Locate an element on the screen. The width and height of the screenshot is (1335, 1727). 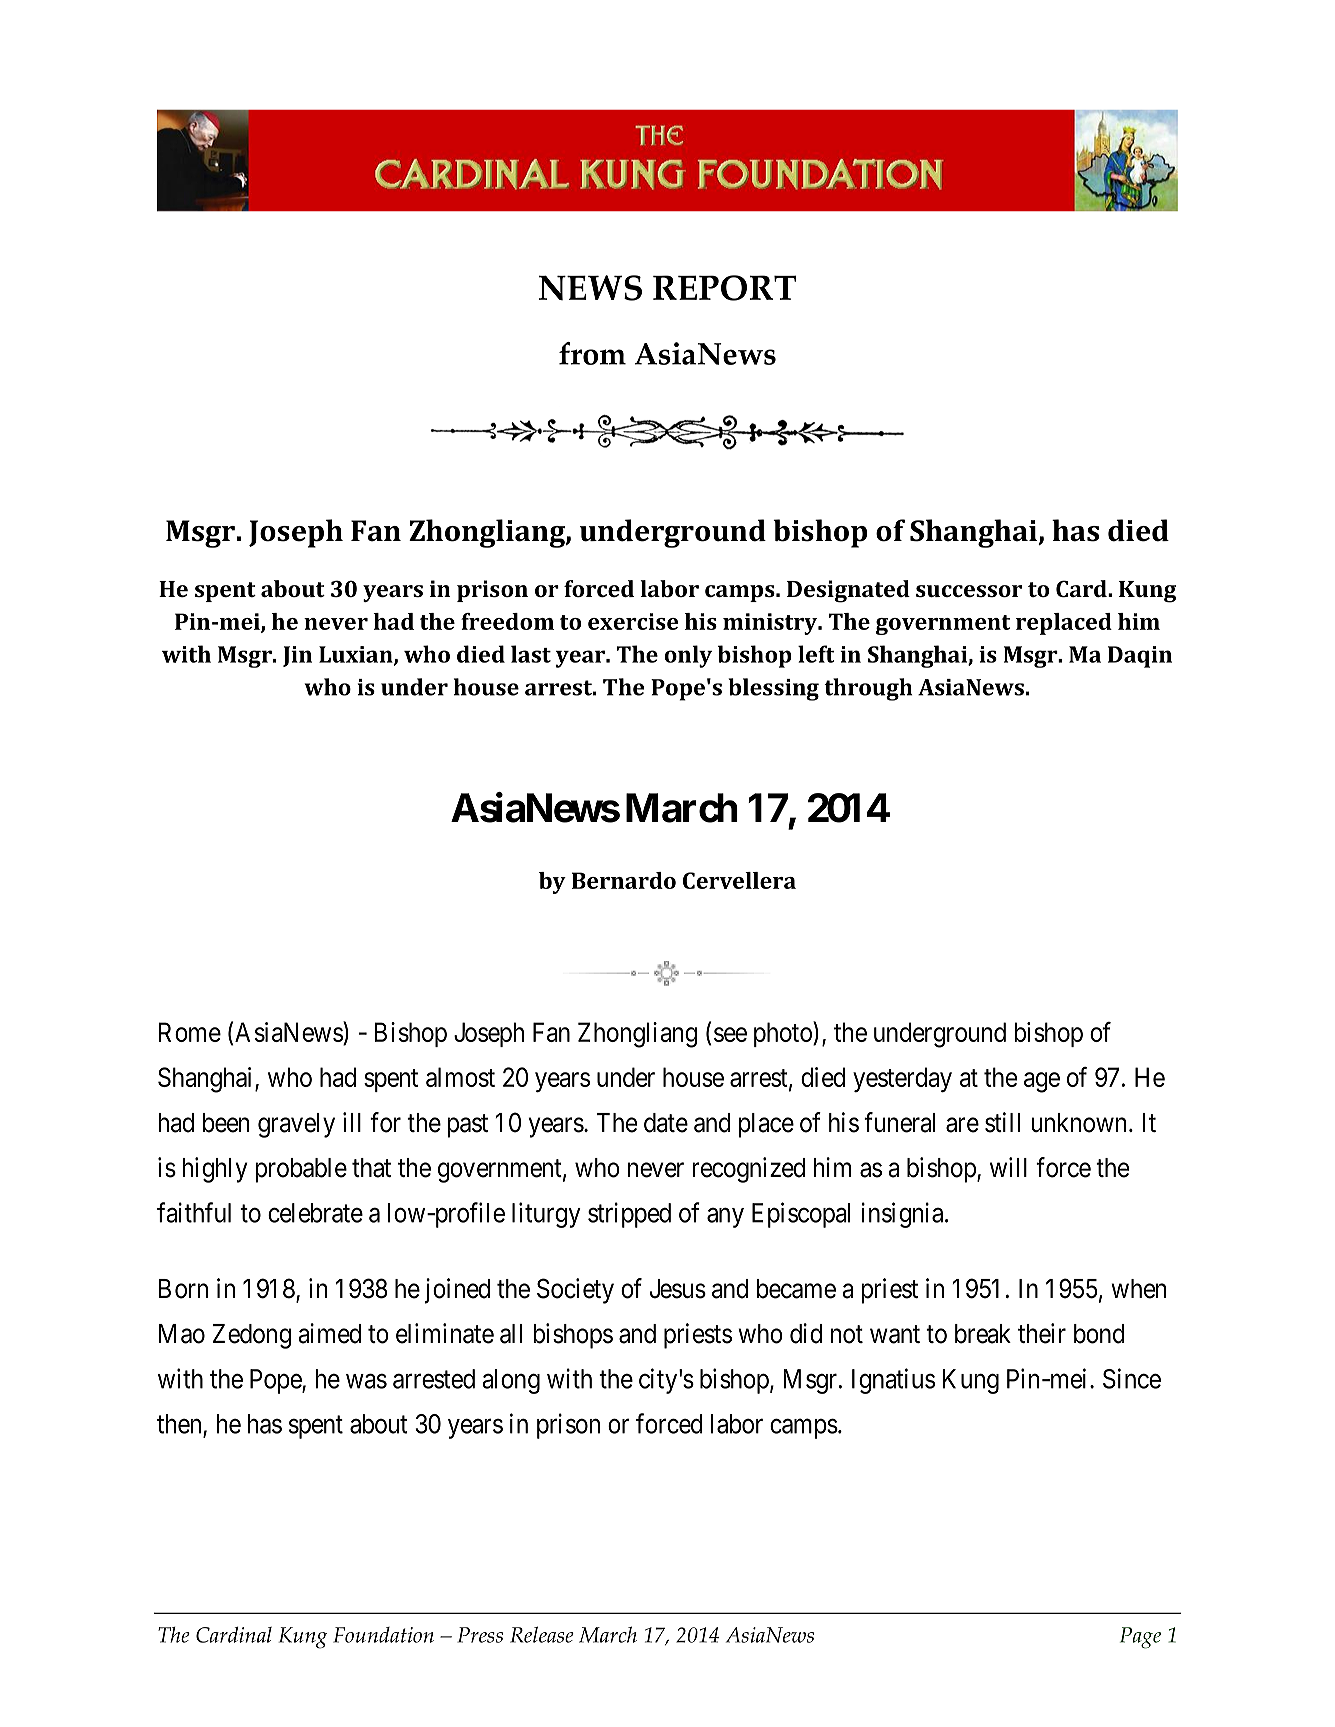
from is located at coordinates (592, 353).
